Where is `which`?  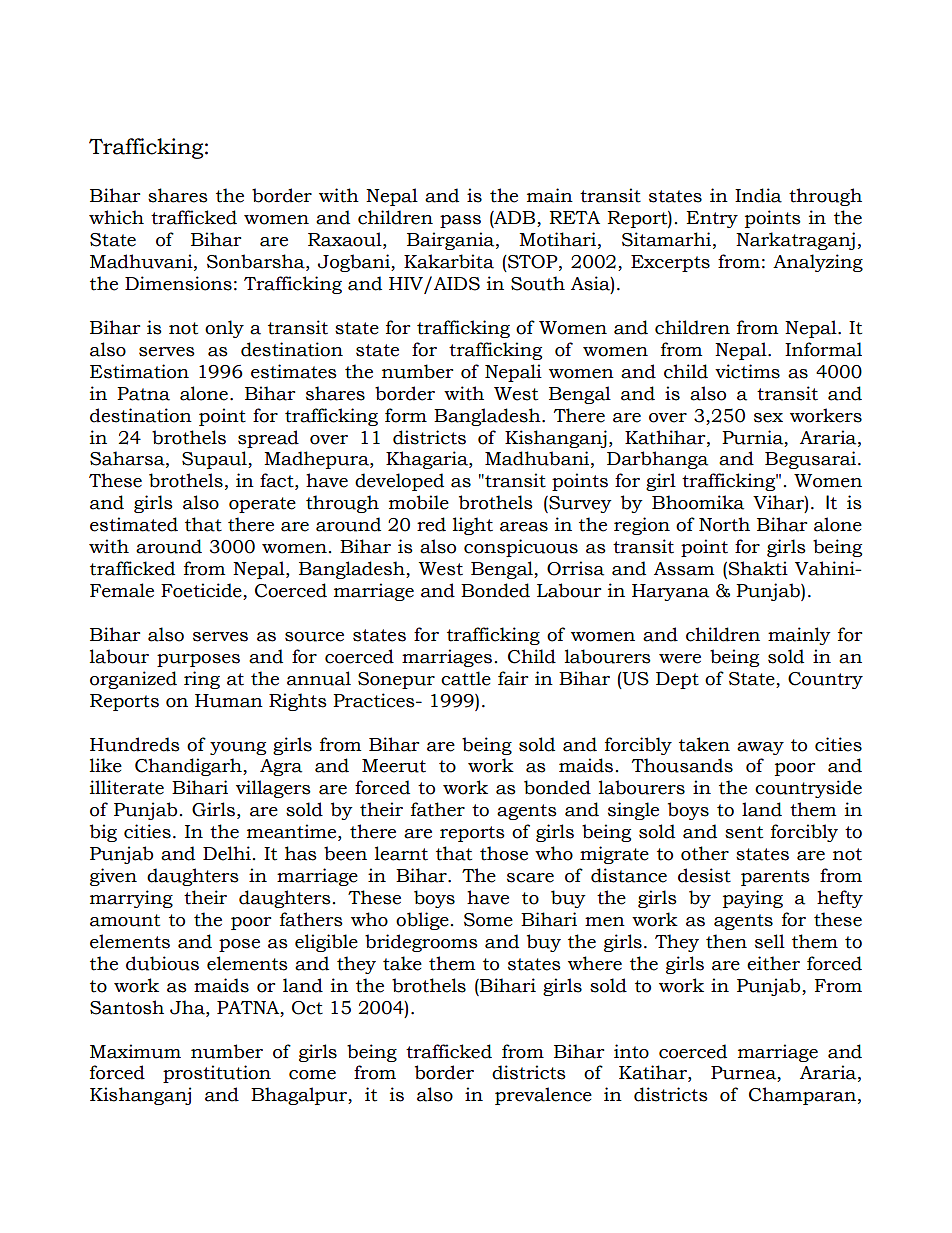 which is located at coordinates (116, 217).
